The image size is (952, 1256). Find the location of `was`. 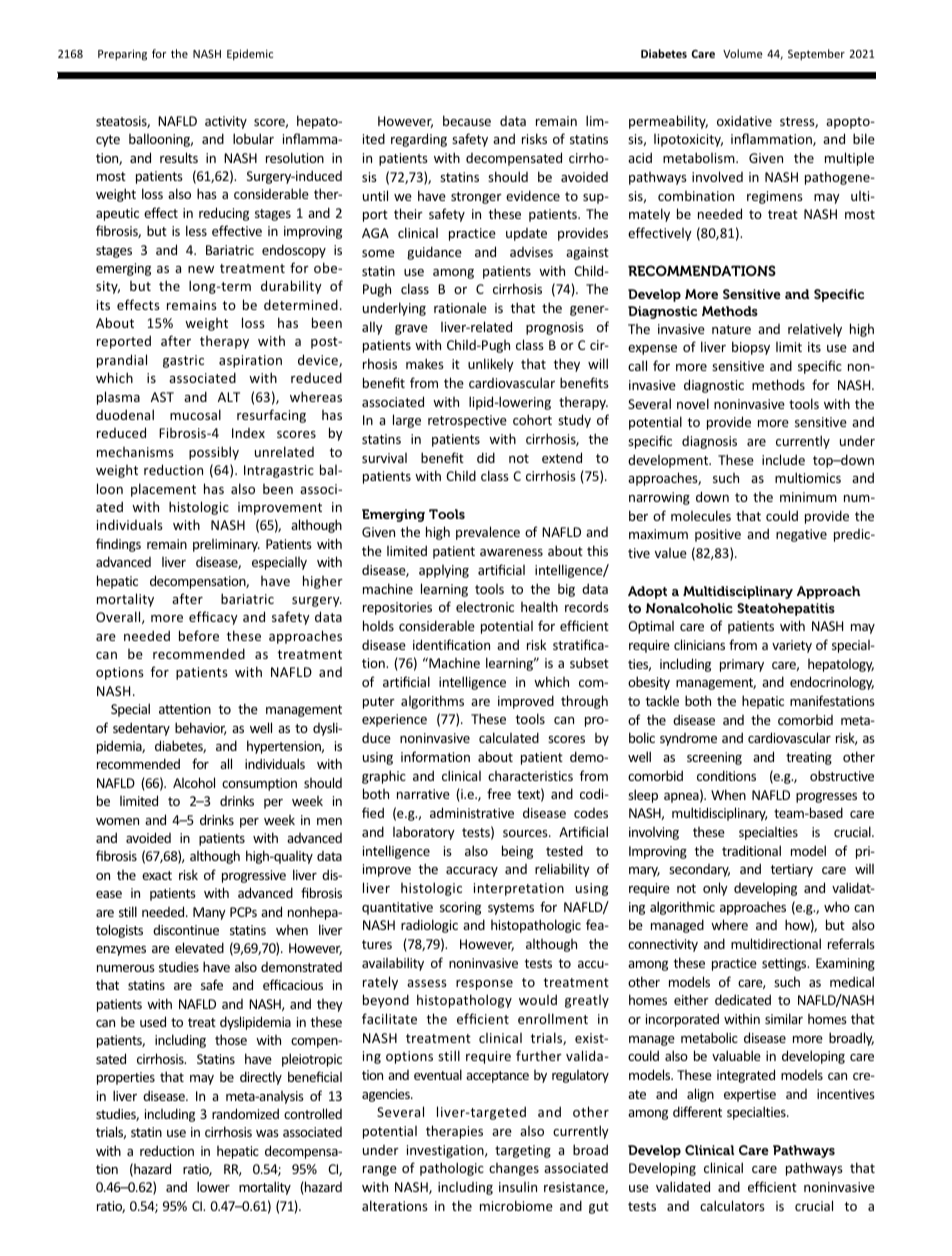

was is located at coordinates (267, 1133).
